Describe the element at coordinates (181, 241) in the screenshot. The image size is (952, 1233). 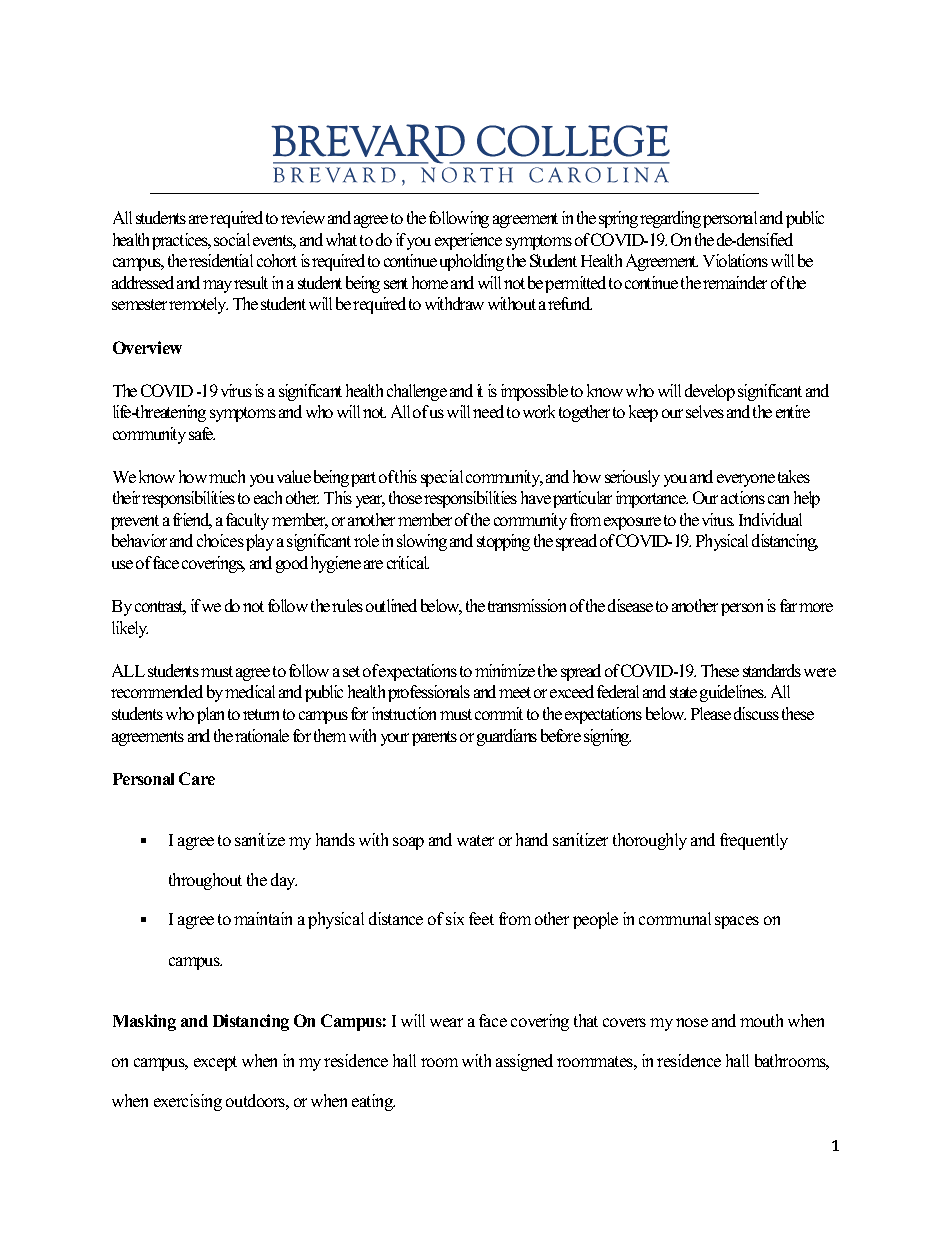
I see `practices` at that location.
